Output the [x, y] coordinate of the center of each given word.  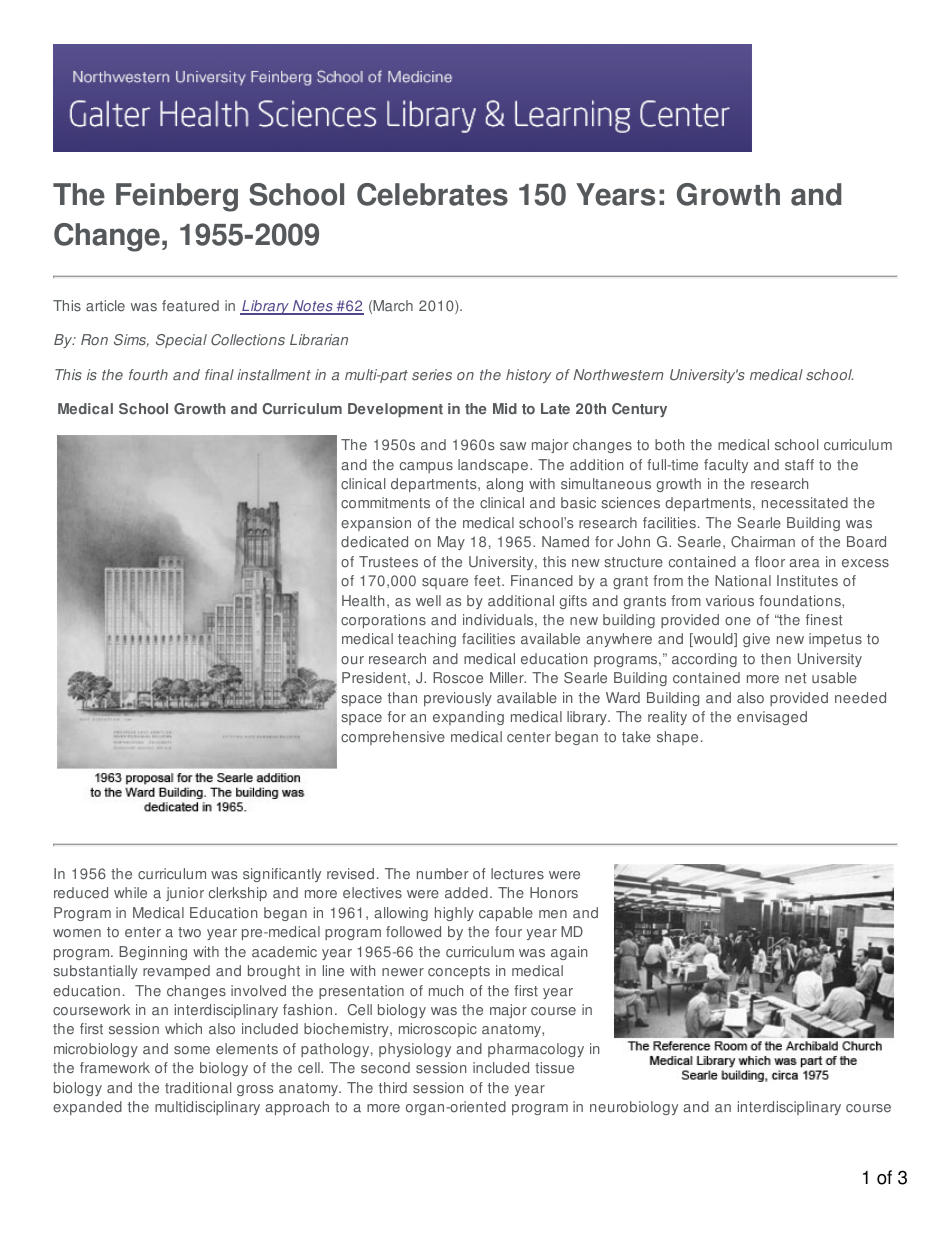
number [443, 874]
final [219, 375]
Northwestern [618, 375]
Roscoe [458, 678]
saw [513, 446]
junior [185, 894]
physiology [415, 1050]
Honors [554, 893]
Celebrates [432, 194]
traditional [198, 1088]
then [776, 659]
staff [799, 465]
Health [363, 601]
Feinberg [177, 197]
